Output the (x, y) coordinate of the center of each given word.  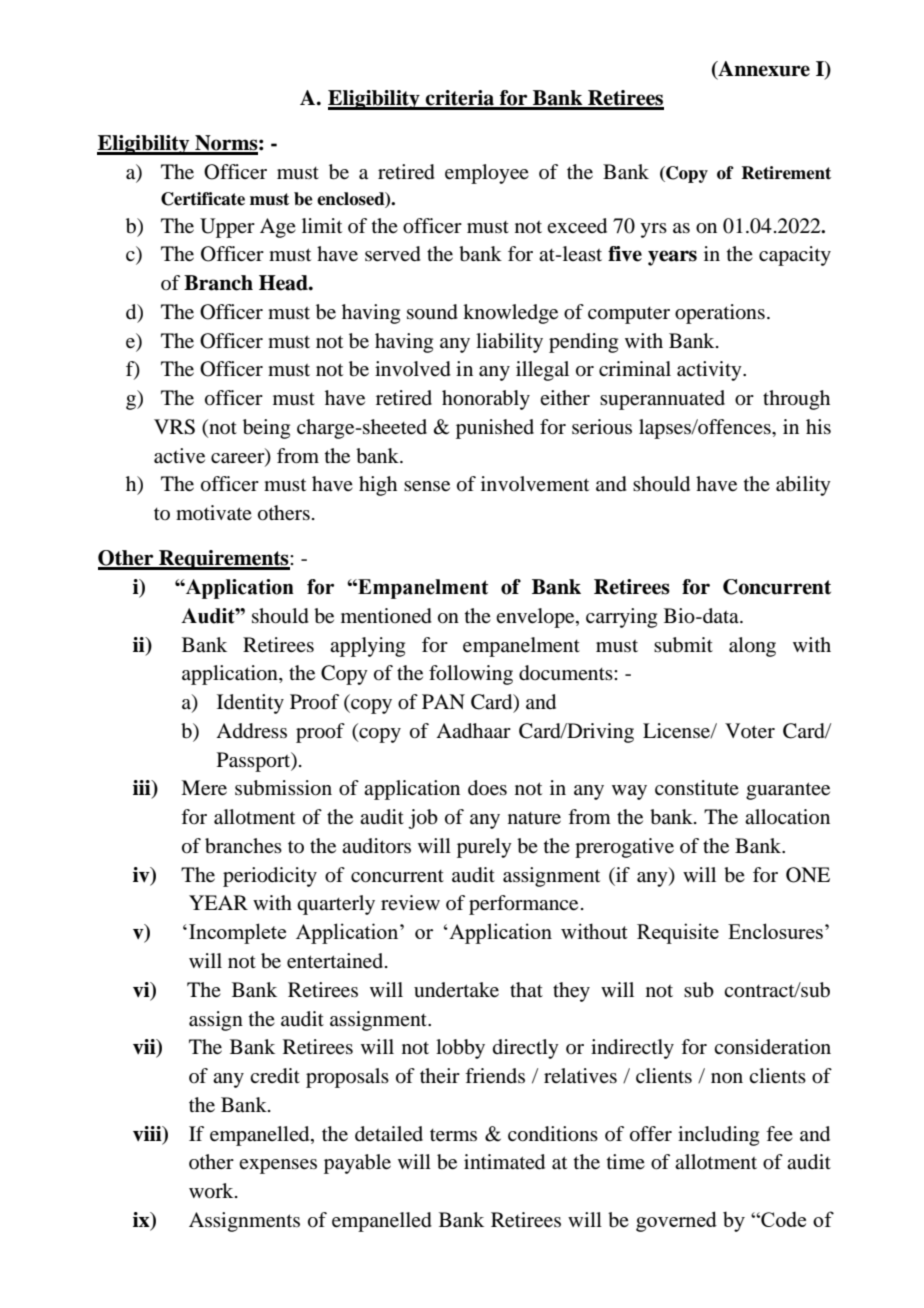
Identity (250, 704)
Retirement (786, 173)
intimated (504, 1162)
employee (487, 174)
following (471, 675)
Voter (750, 731)
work (212, 1191)
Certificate (203, 199)
